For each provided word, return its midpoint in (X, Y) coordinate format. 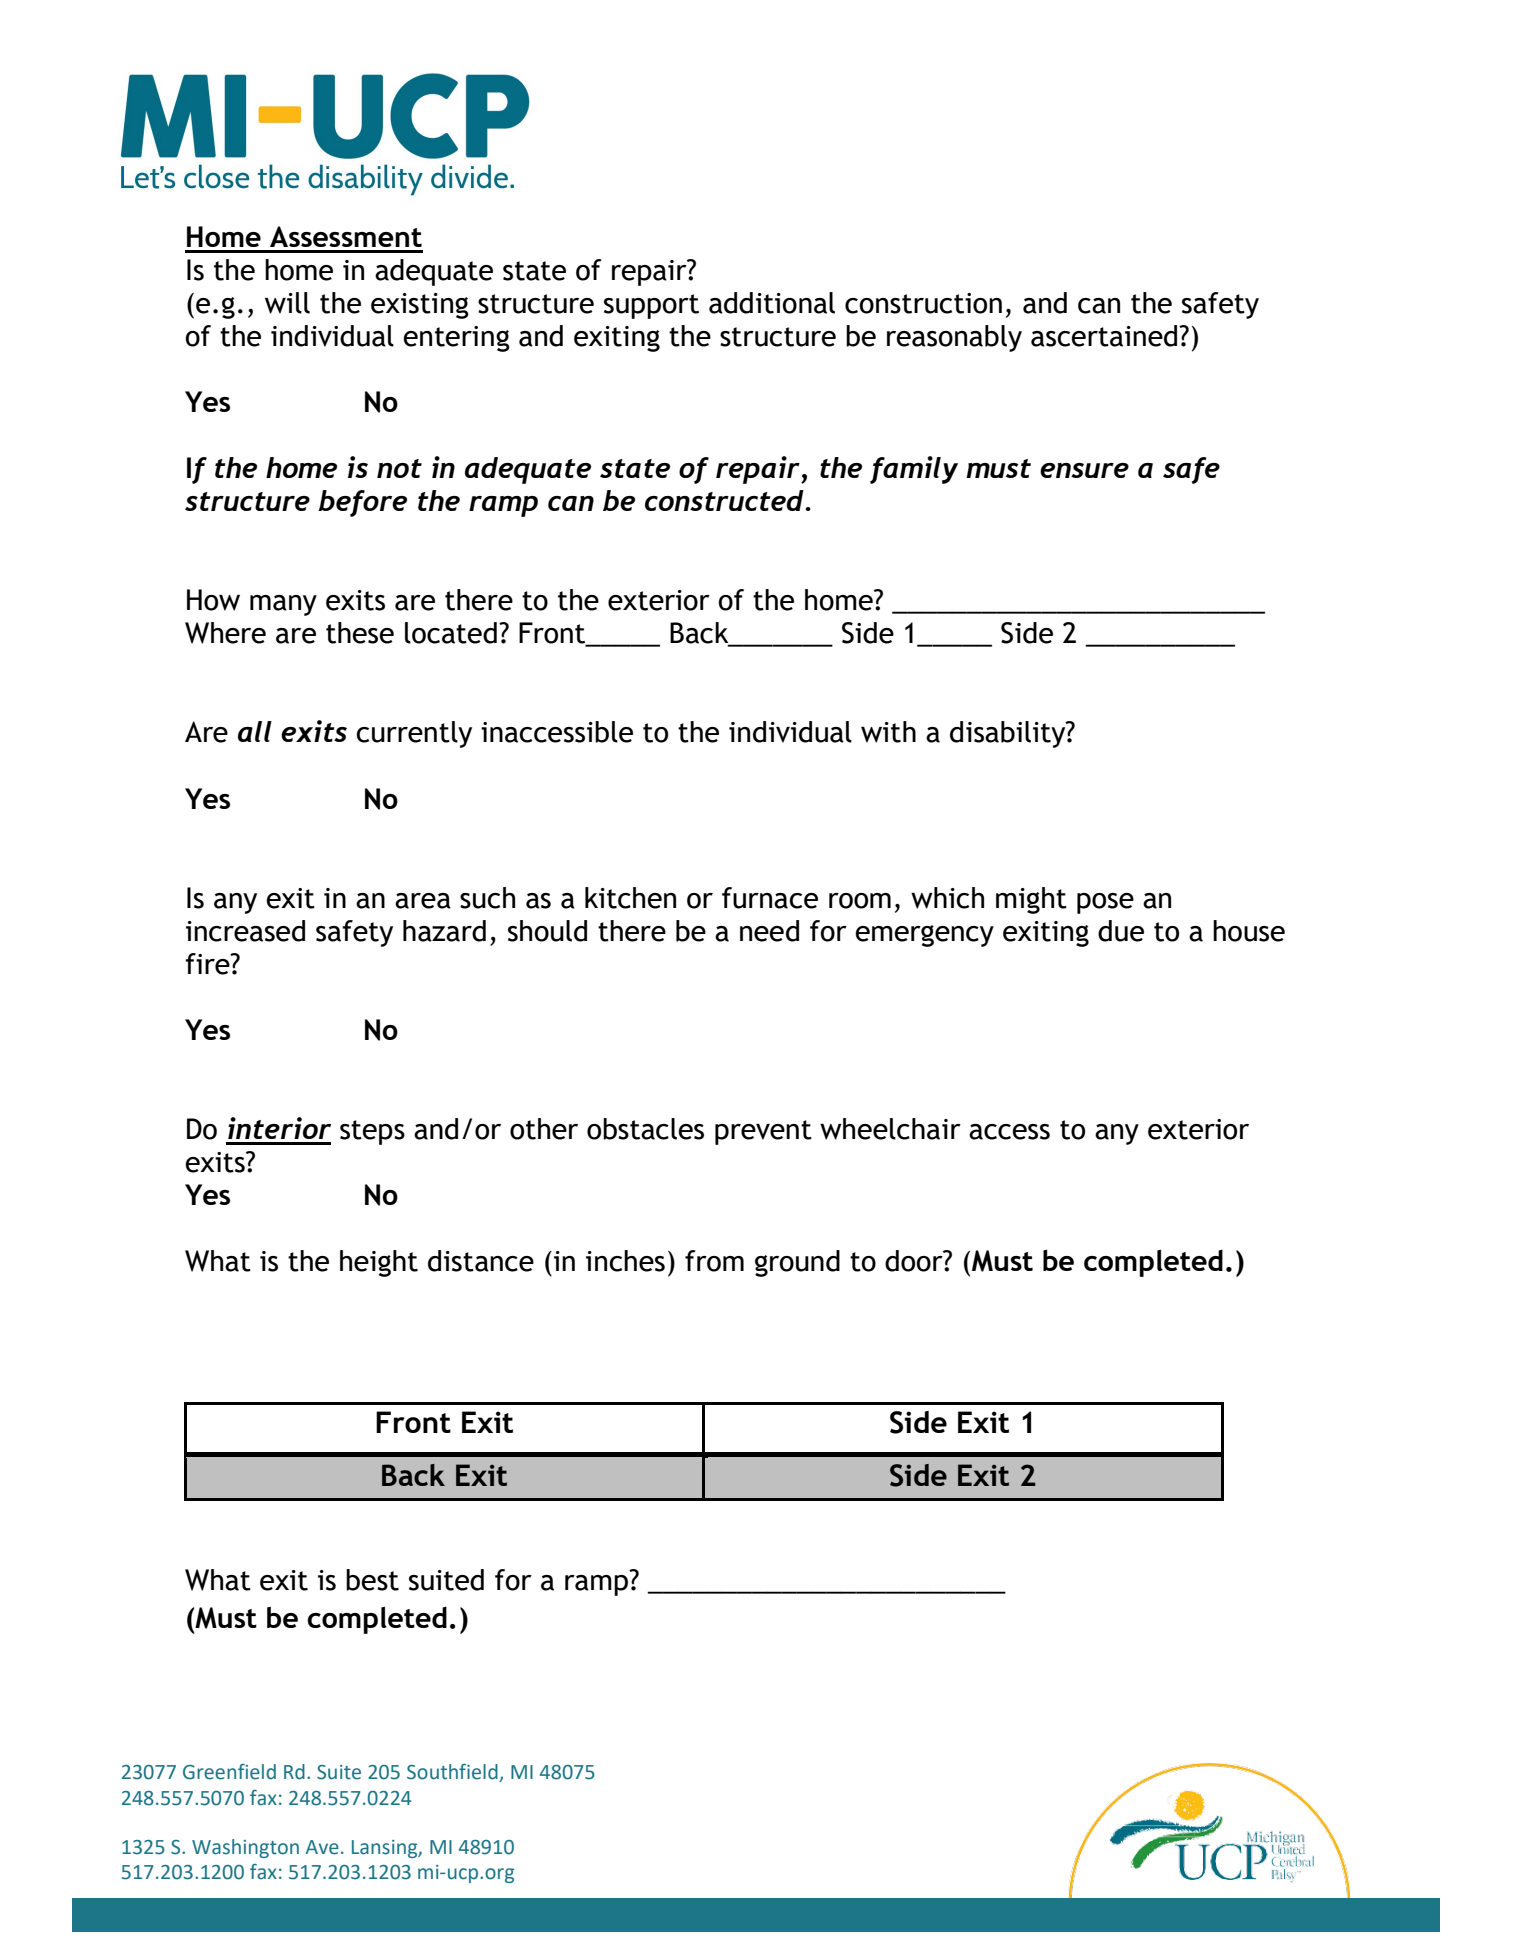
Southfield (452, 1772)
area (423, 901)
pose (1105, 903)
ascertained (1105, 336)
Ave (322, 1847)
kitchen (630, 898)
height (379, 1263)
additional (772, 303)
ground (797, 1263)
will (287, 303)
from (714, 1261)
